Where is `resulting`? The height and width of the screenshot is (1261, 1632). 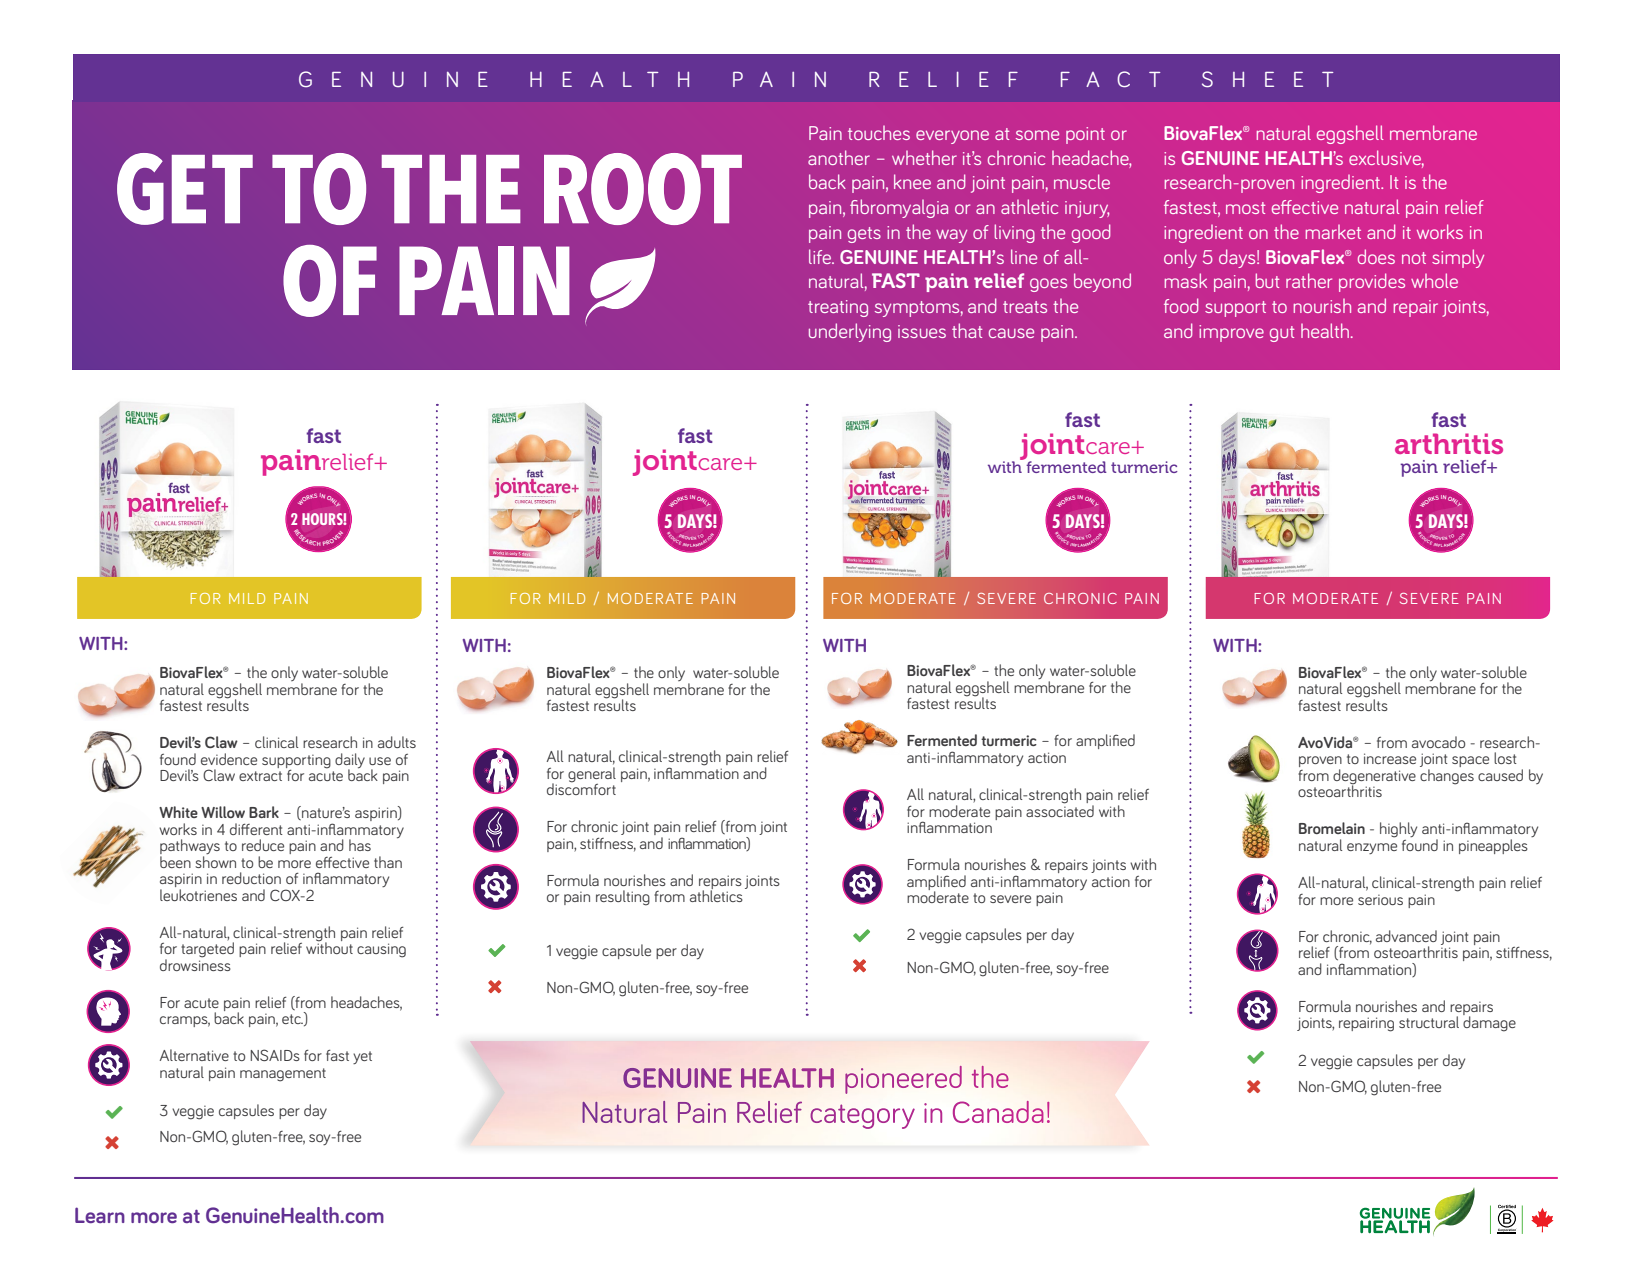 resulting is located at coordinates (623, 898).
